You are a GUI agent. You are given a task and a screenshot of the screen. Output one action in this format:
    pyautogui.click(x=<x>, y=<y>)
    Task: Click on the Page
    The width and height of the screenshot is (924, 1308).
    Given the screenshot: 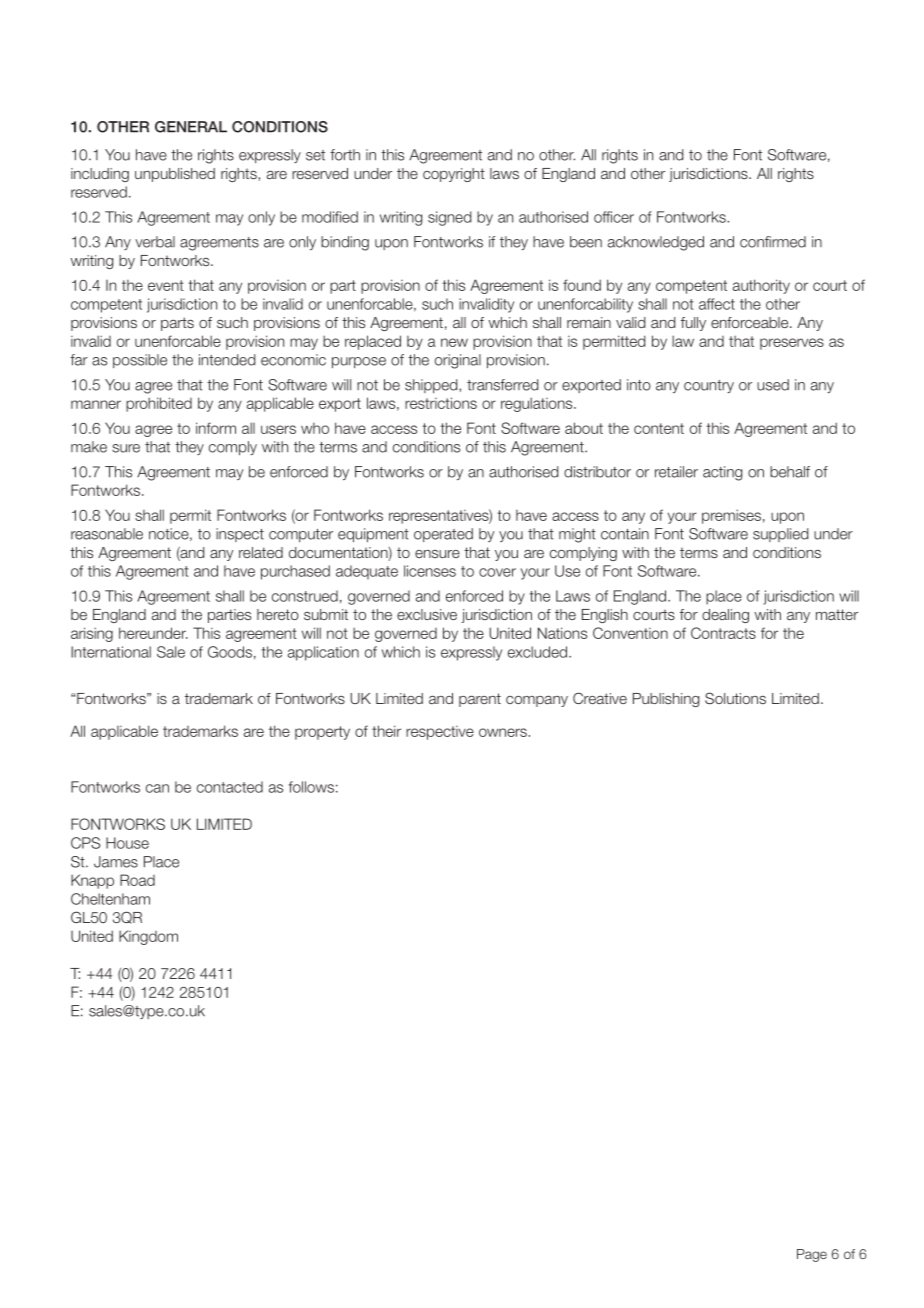 What is the action you would take?
    pyautogui.click(x=812, y=1255)
